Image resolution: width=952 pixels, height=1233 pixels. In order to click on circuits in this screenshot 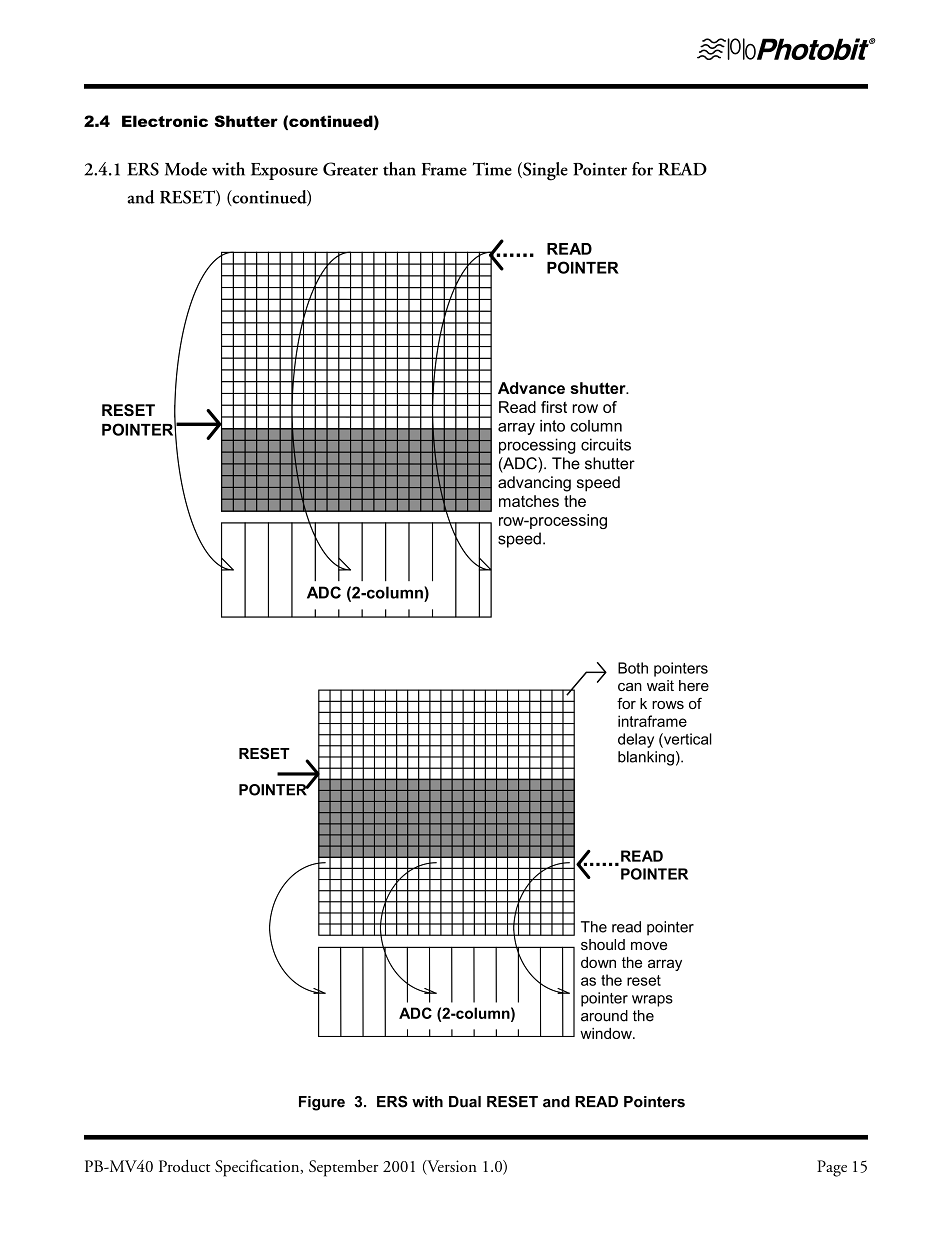, I will do `click(606, 444)`.
